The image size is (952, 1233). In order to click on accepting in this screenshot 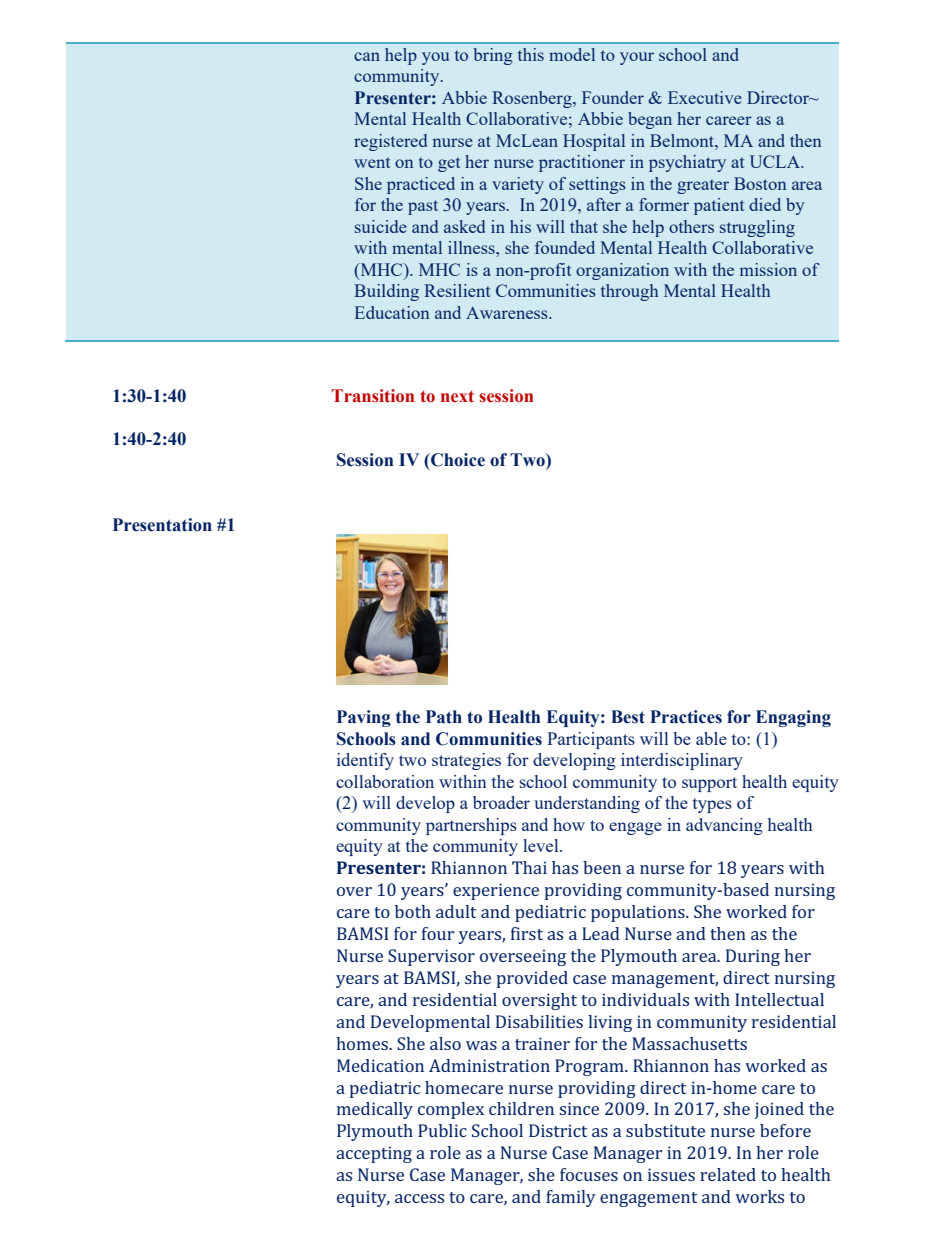, I will do `click(374, 1154)`.
